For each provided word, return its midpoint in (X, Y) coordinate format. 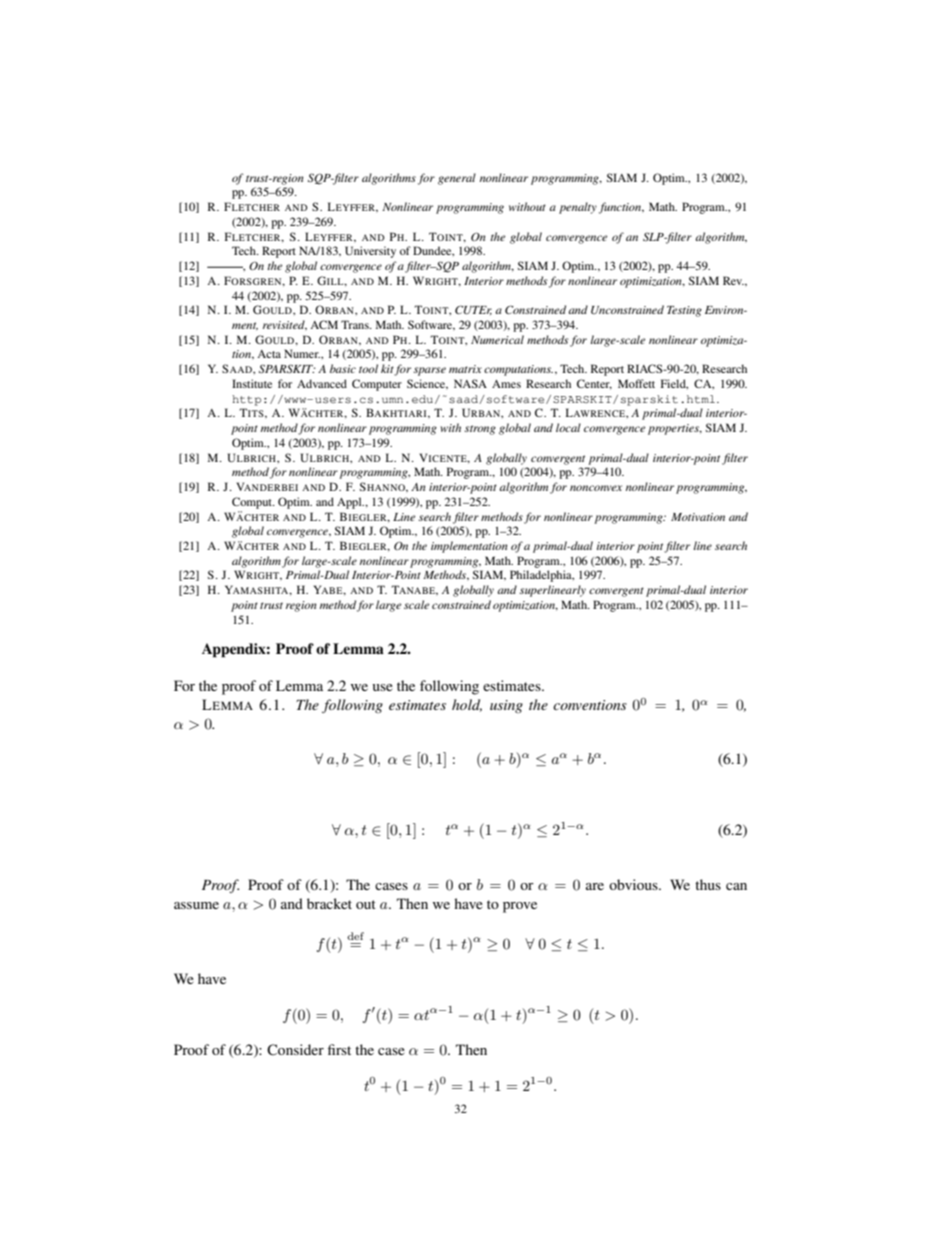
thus (708, 884)
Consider (295, 1050)
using (506, 706)
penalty (578, 208)
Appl (350, 503)
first (339, 1049)
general (457, 179)
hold (467, 705)
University (370, 252)
